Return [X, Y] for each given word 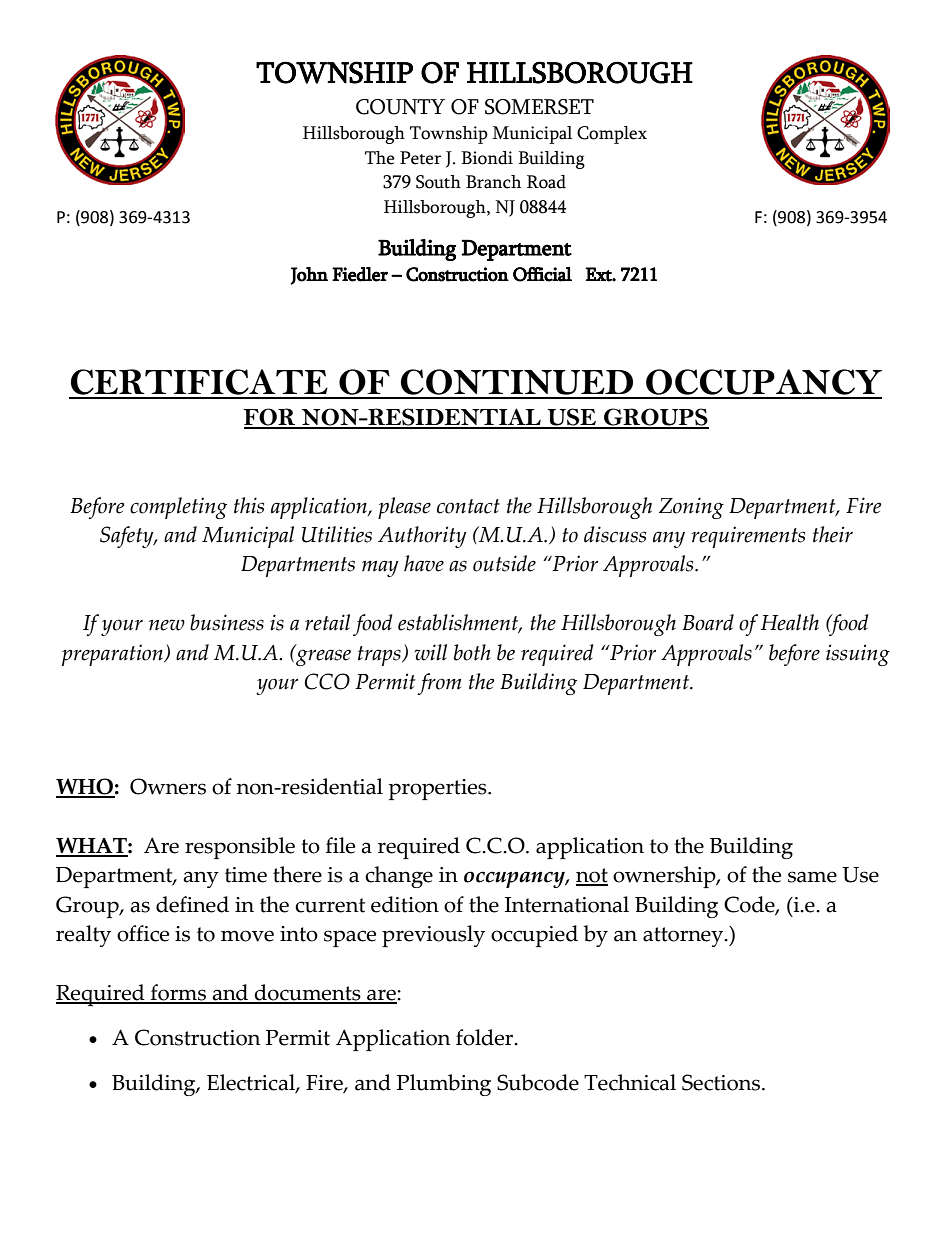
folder [486, 1037]
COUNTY [400, 107]
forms [179, 993]
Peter [420, 158]
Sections [722, 1082]
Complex [612, 135]
